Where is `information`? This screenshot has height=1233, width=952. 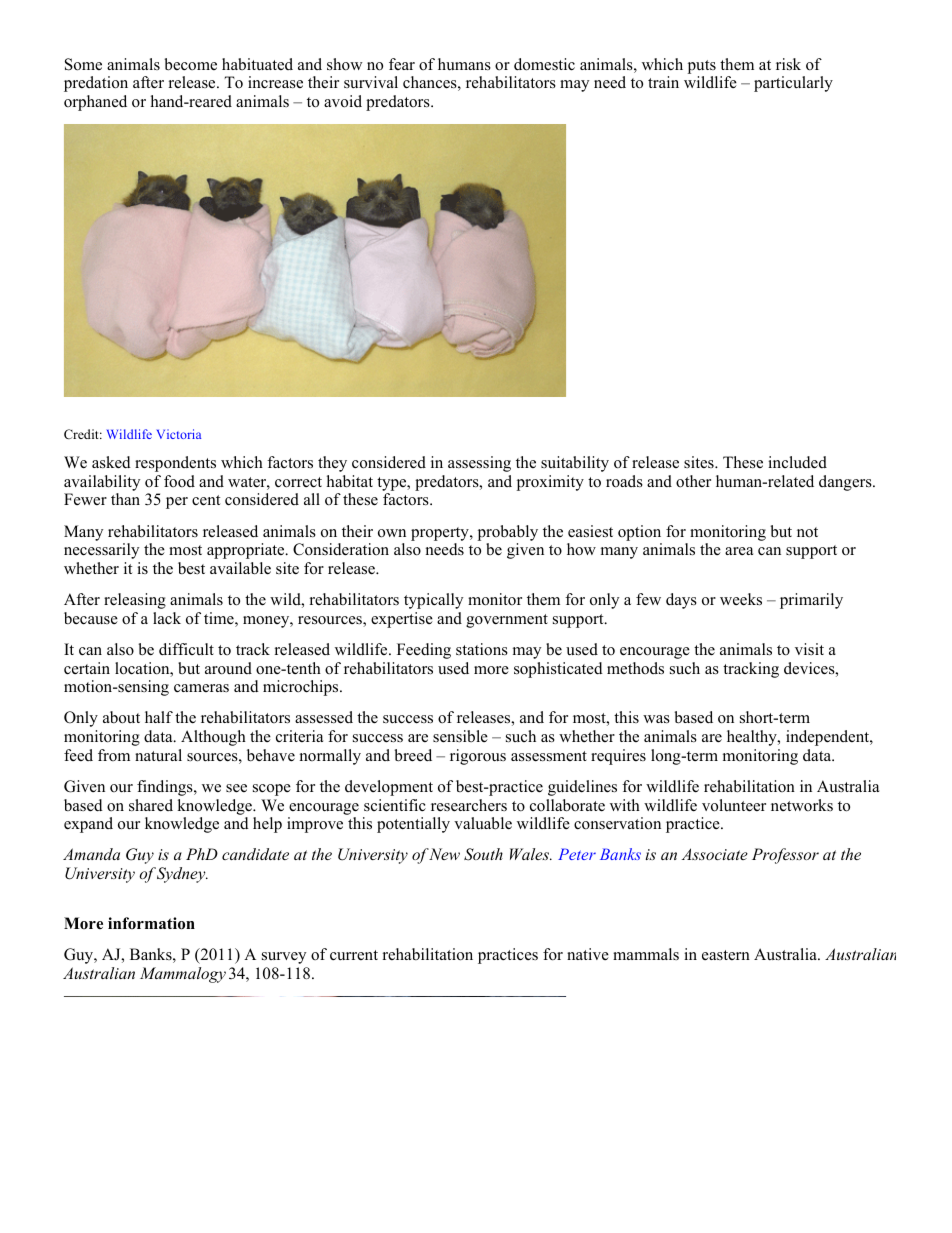
information is located at coordinates (151, 923).
